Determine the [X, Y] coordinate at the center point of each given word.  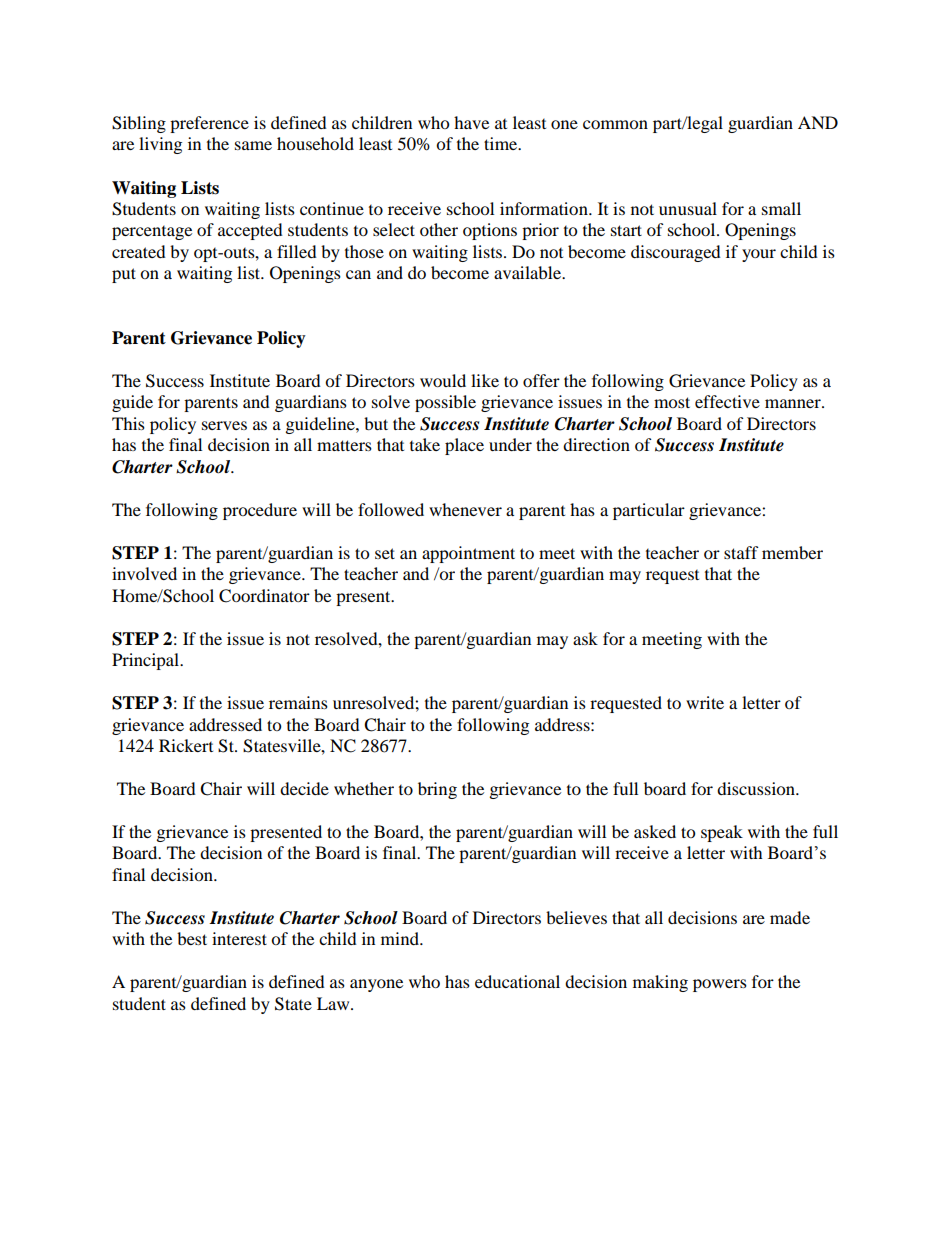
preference [209, 124]
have [471, 122]
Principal [146, 661]
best [192, 938]
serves [224, 425]
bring [437, 790]
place [464, 446]
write [705, 702]
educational [517, 981]
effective [727, 401]
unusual [688, 208]
